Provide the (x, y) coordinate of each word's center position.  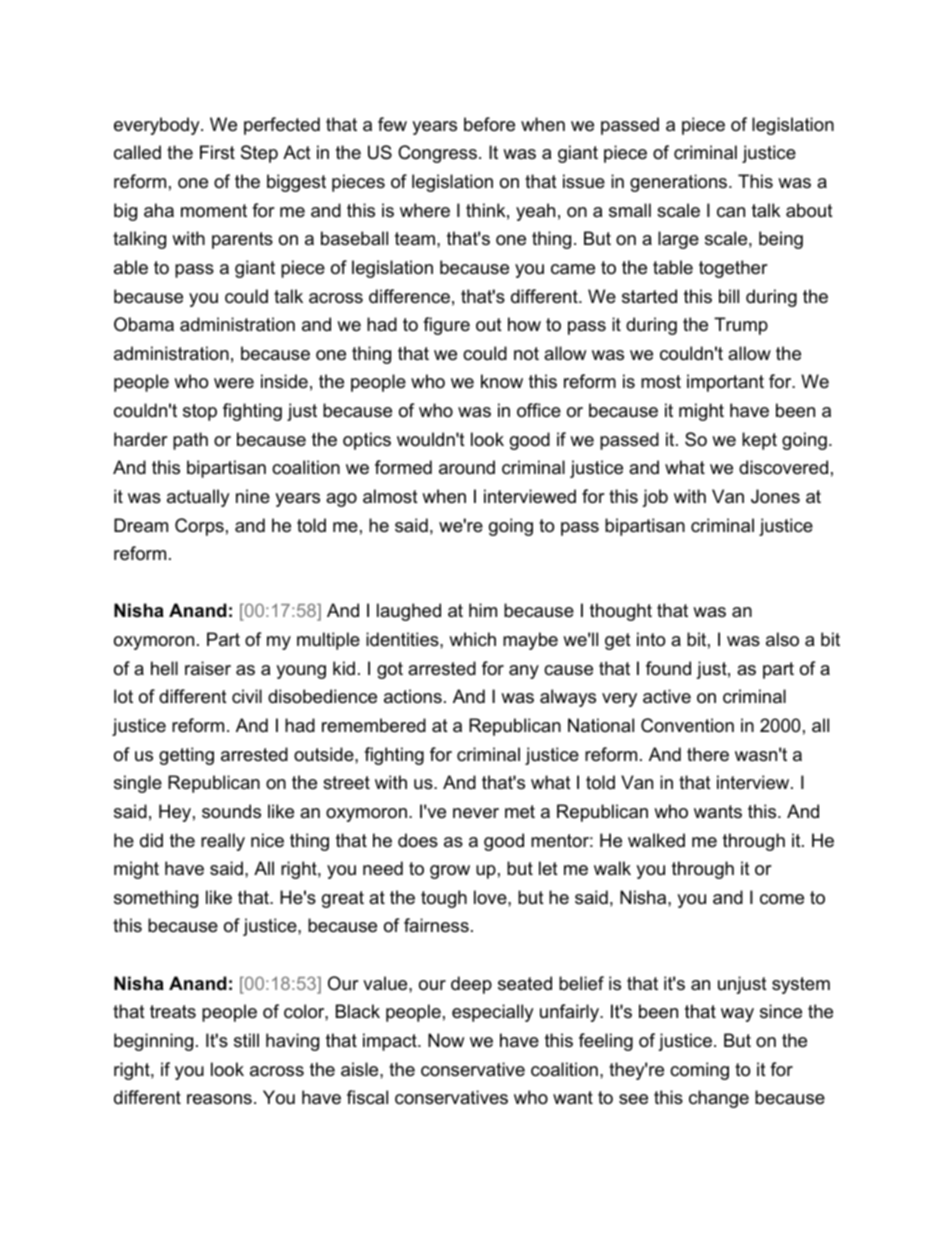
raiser (208, 668)
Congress (437, 154)
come (782, 899)
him (483, 610)
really (223, 842)
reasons (219, 1099)
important (725, 383)
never (476, 813)
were (234, 383)
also (782, 639)
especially (493, 1013)
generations (680, 183)
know (502, 381)
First (217, 152)
